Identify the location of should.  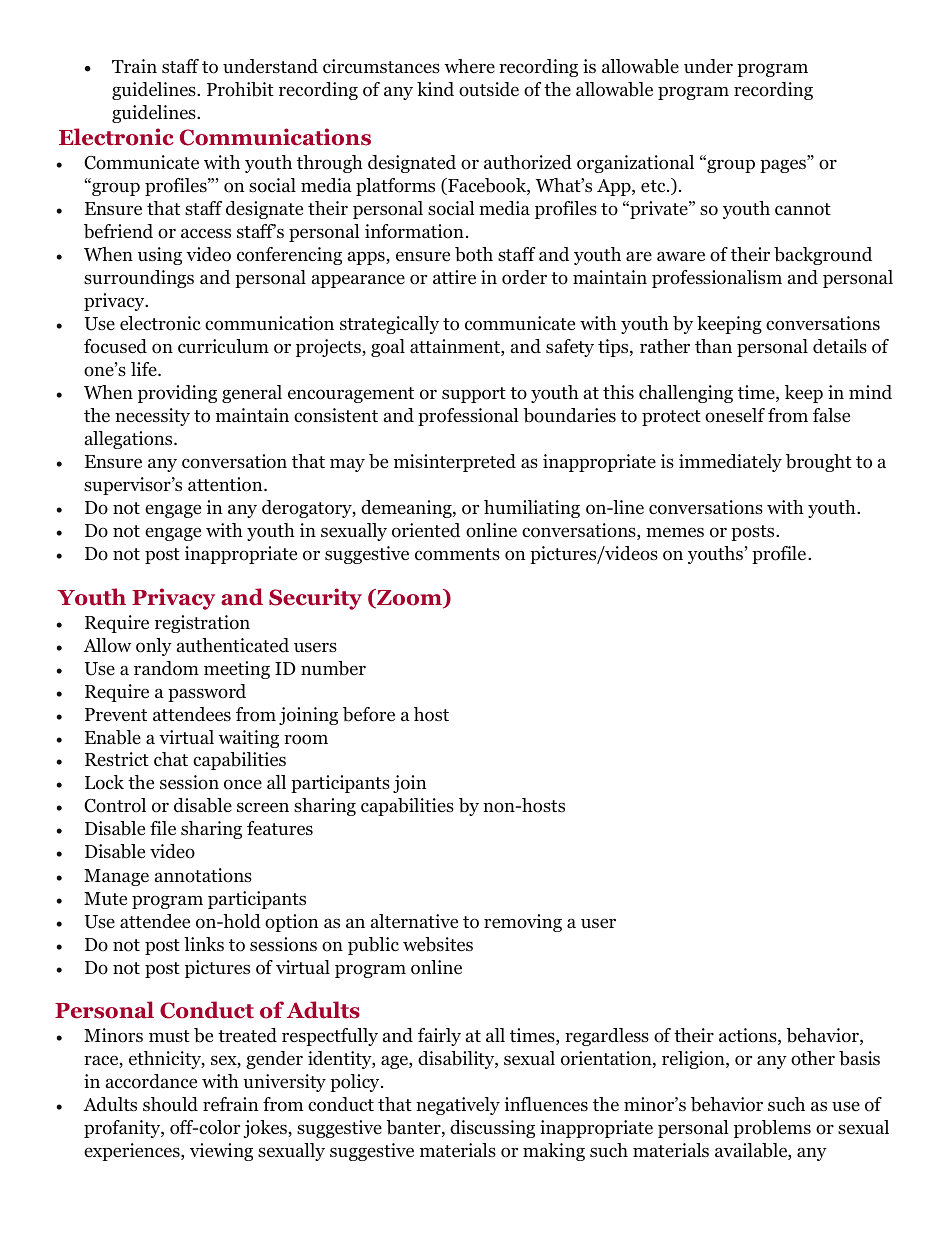
(170, 1104).
